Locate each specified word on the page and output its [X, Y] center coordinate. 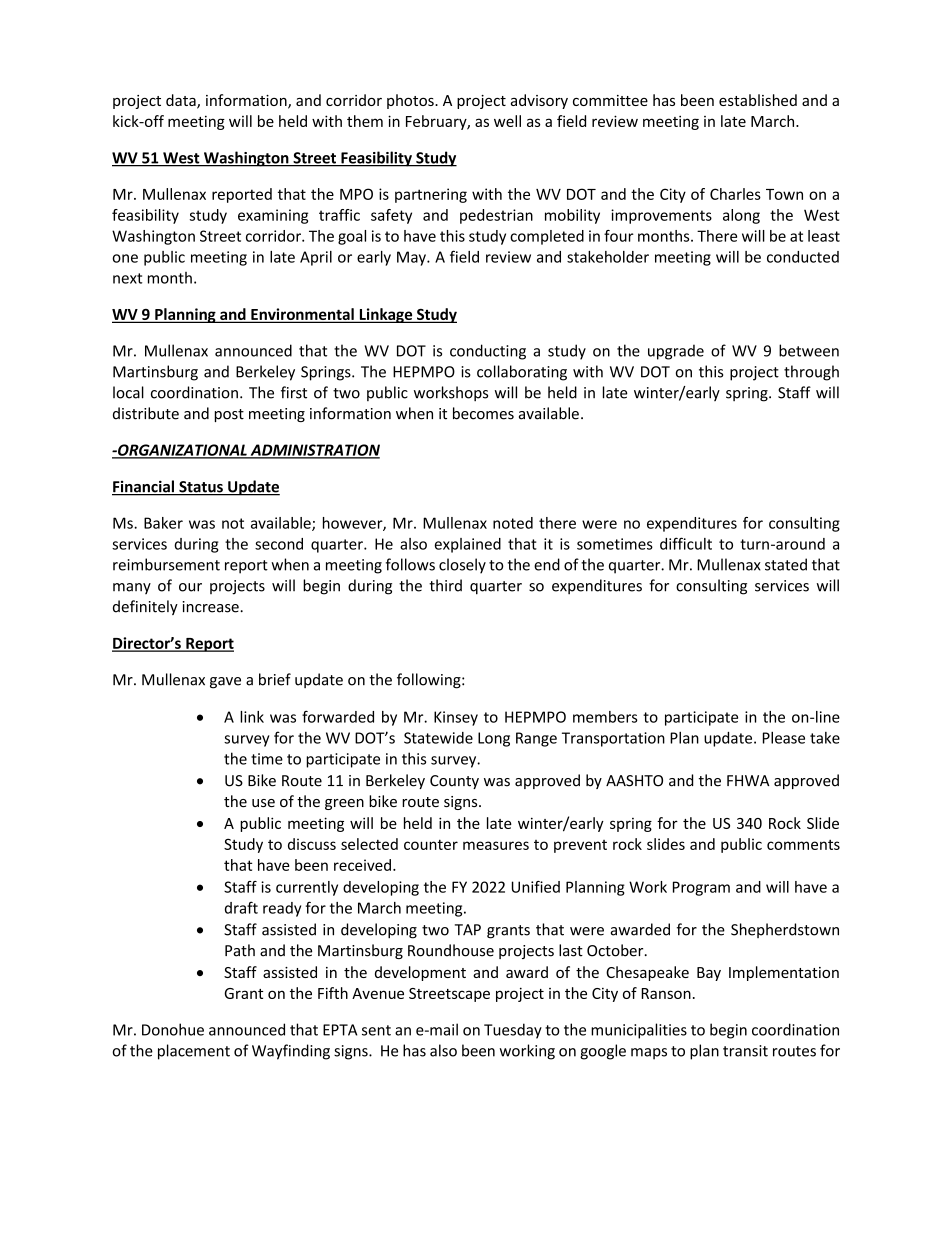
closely [462, 566]
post [229, 415]
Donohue [173, 1029]
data [182, 101]
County [454, 782]
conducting [488, 352]
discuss [312, 844]
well [507, 121]
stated [786, 564]
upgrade [676, 352]
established [758, 100]
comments [803, 845]
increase [211, 607]
